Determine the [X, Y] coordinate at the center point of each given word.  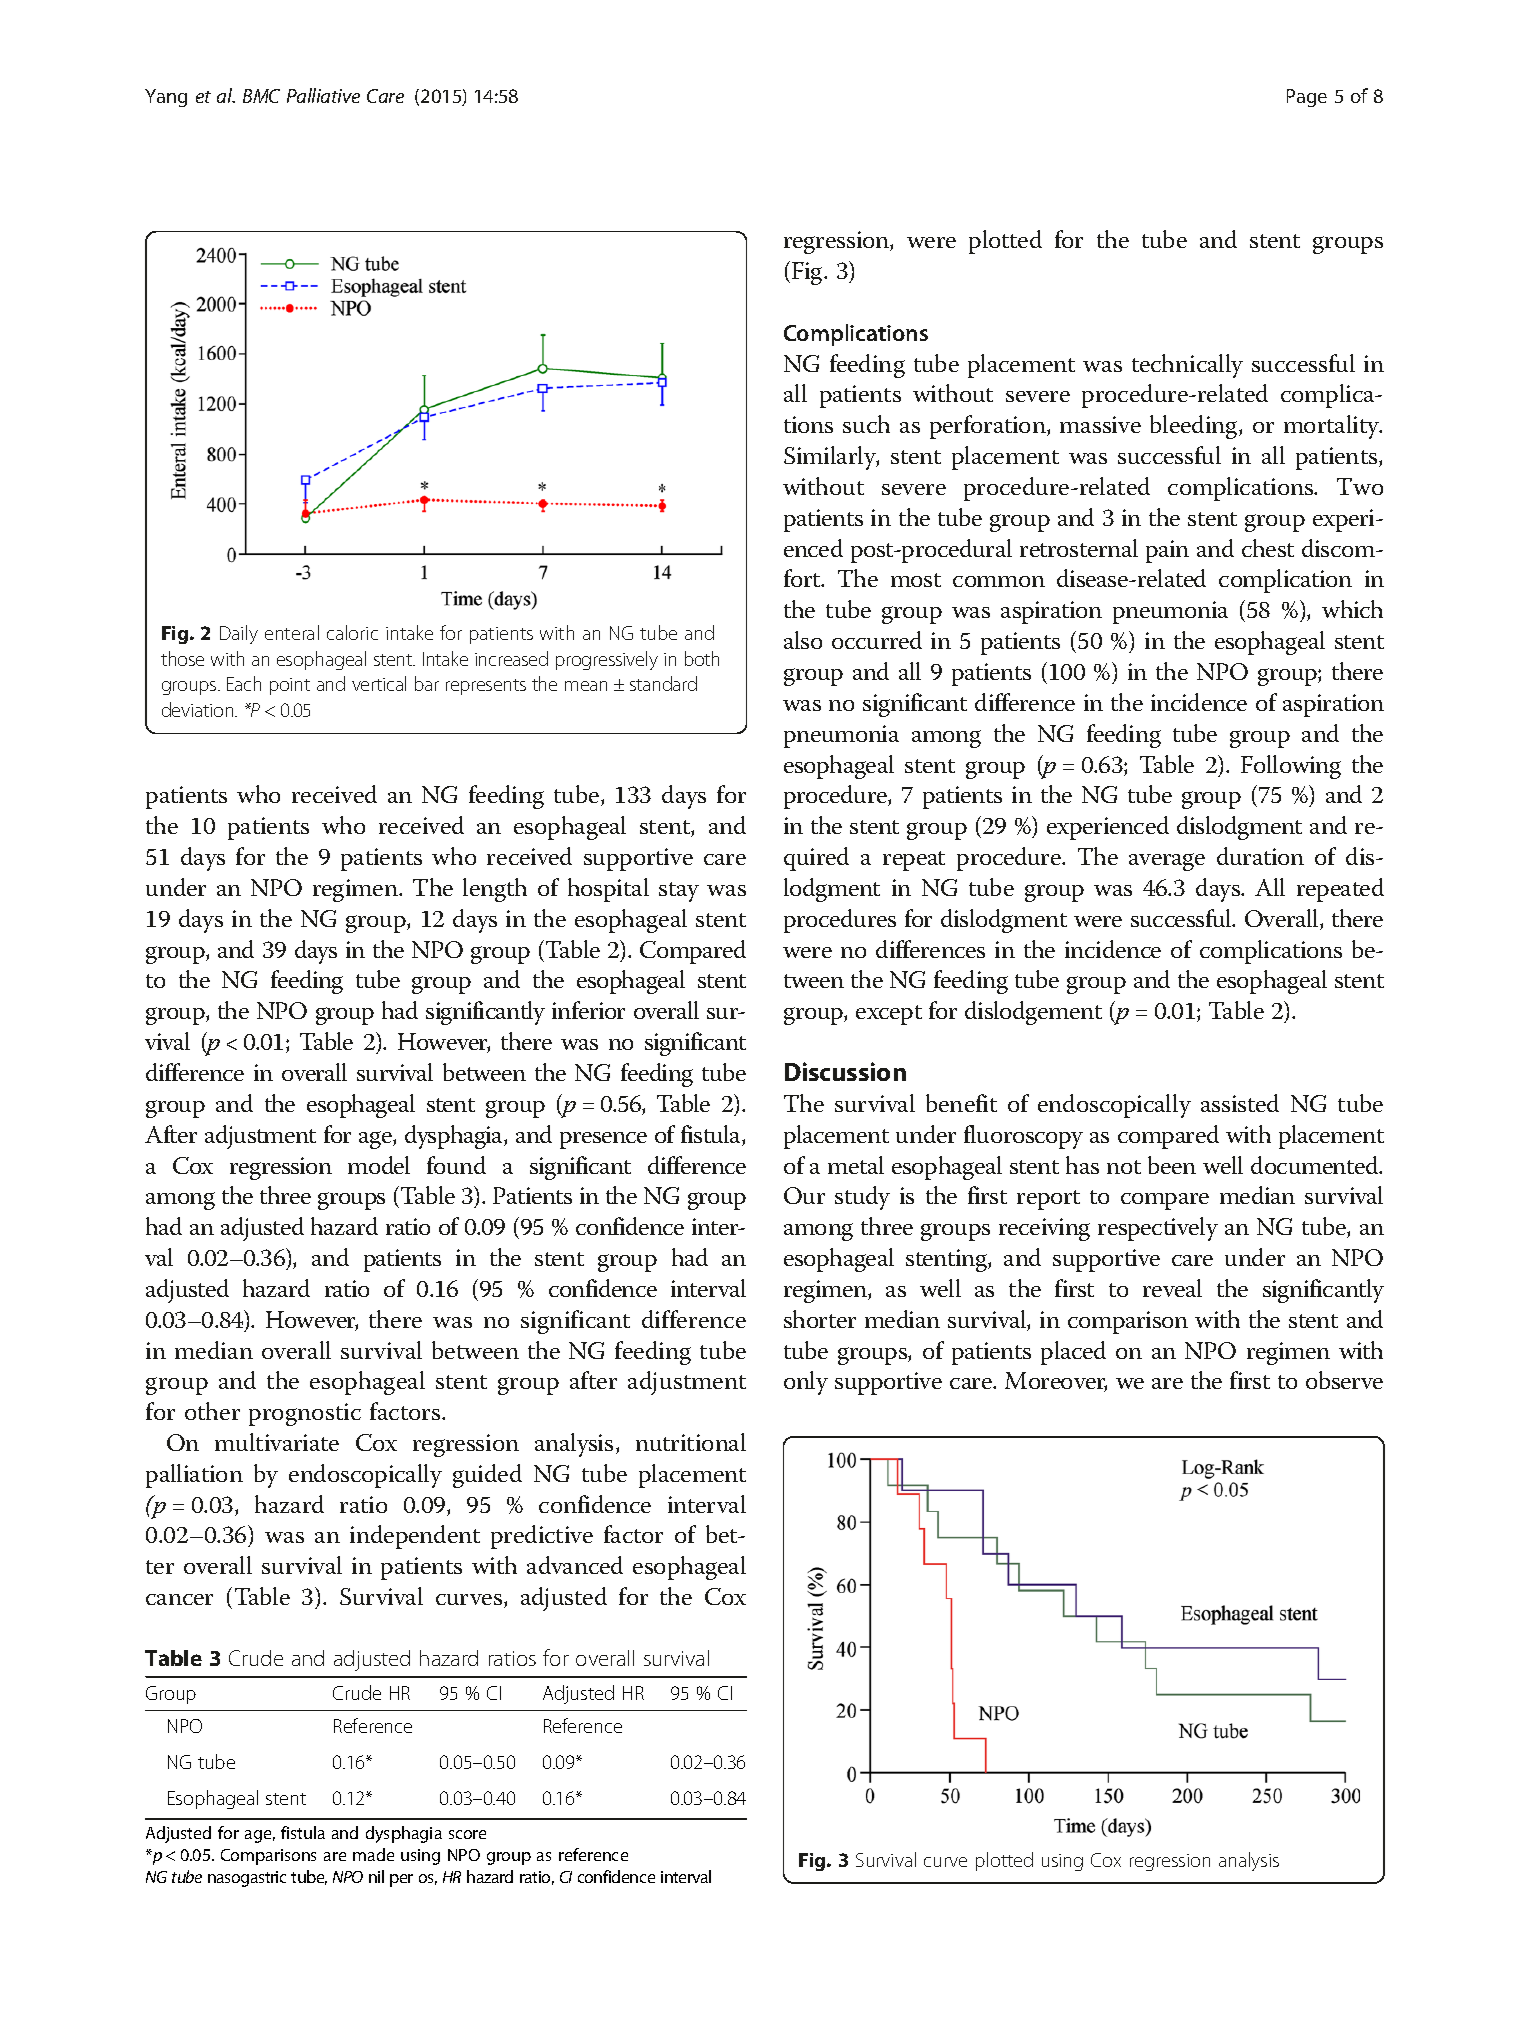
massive [1100, 424]
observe [1344, 1380]
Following [1291, 767]
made [373, 1854]
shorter [820, 1319]
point [290, 686]
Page [1307, 98]
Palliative [323, 95]
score [467, 1834]
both [702, 658]
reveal [1172, 1288]
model [379, 1165]
